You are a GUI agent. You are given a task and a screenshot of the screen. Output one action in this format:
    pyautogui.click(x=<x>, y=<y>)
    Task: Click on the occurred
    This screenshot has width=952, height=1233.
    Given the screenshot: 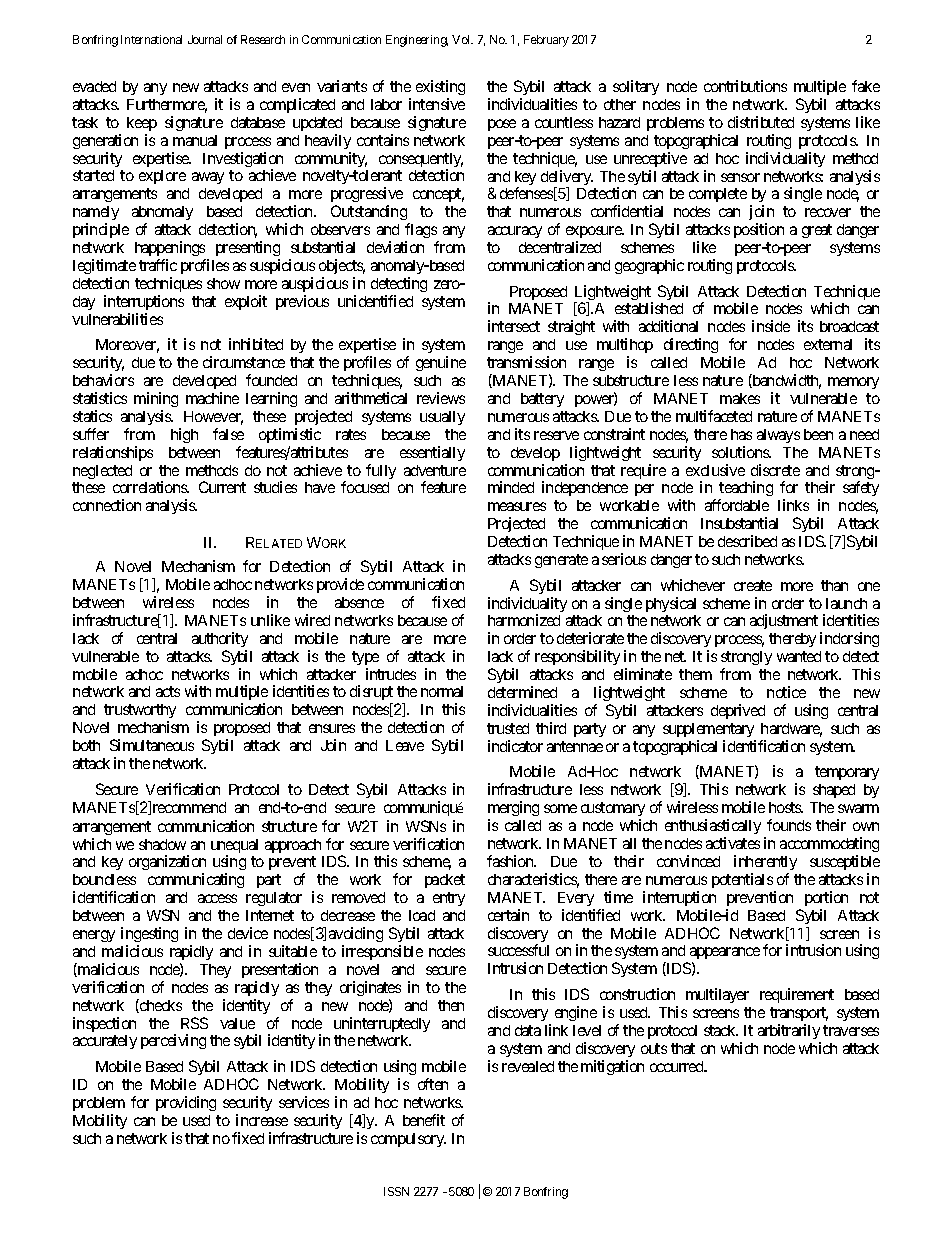 What is the action you would take?
    pyautogui.click(x=678, y=1066)
